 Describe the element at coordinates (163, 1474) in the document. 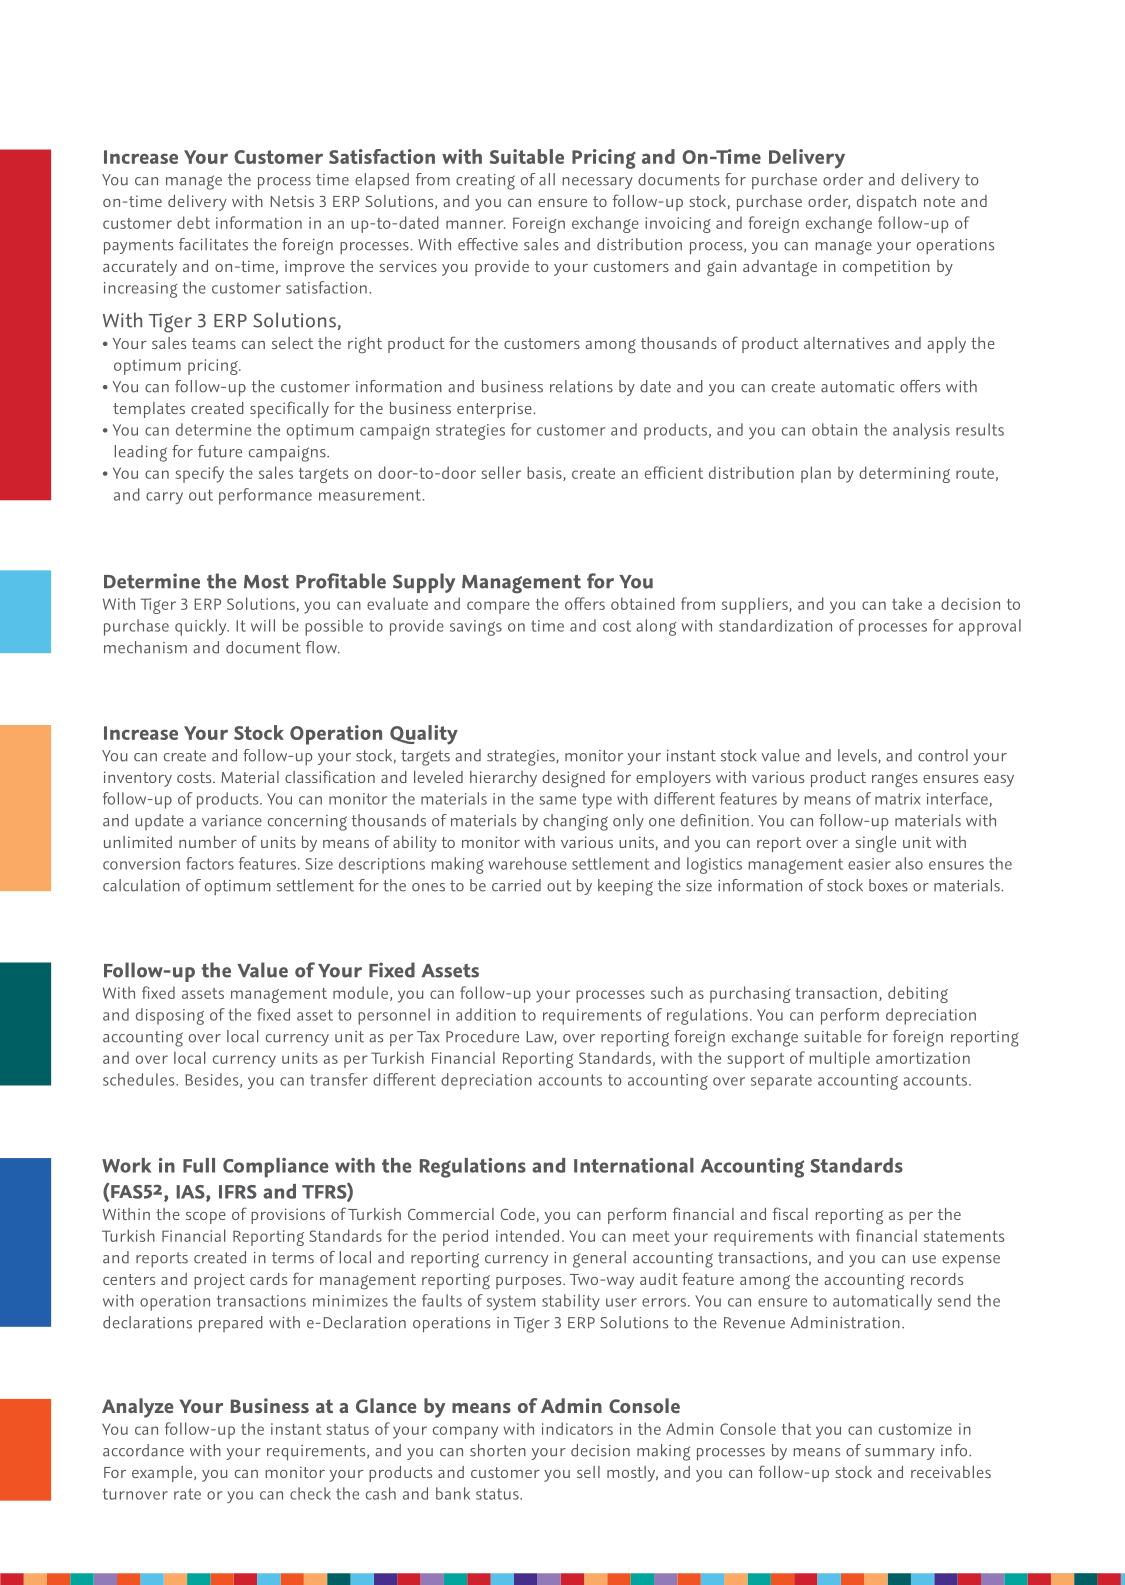

I see `example` at that location.
